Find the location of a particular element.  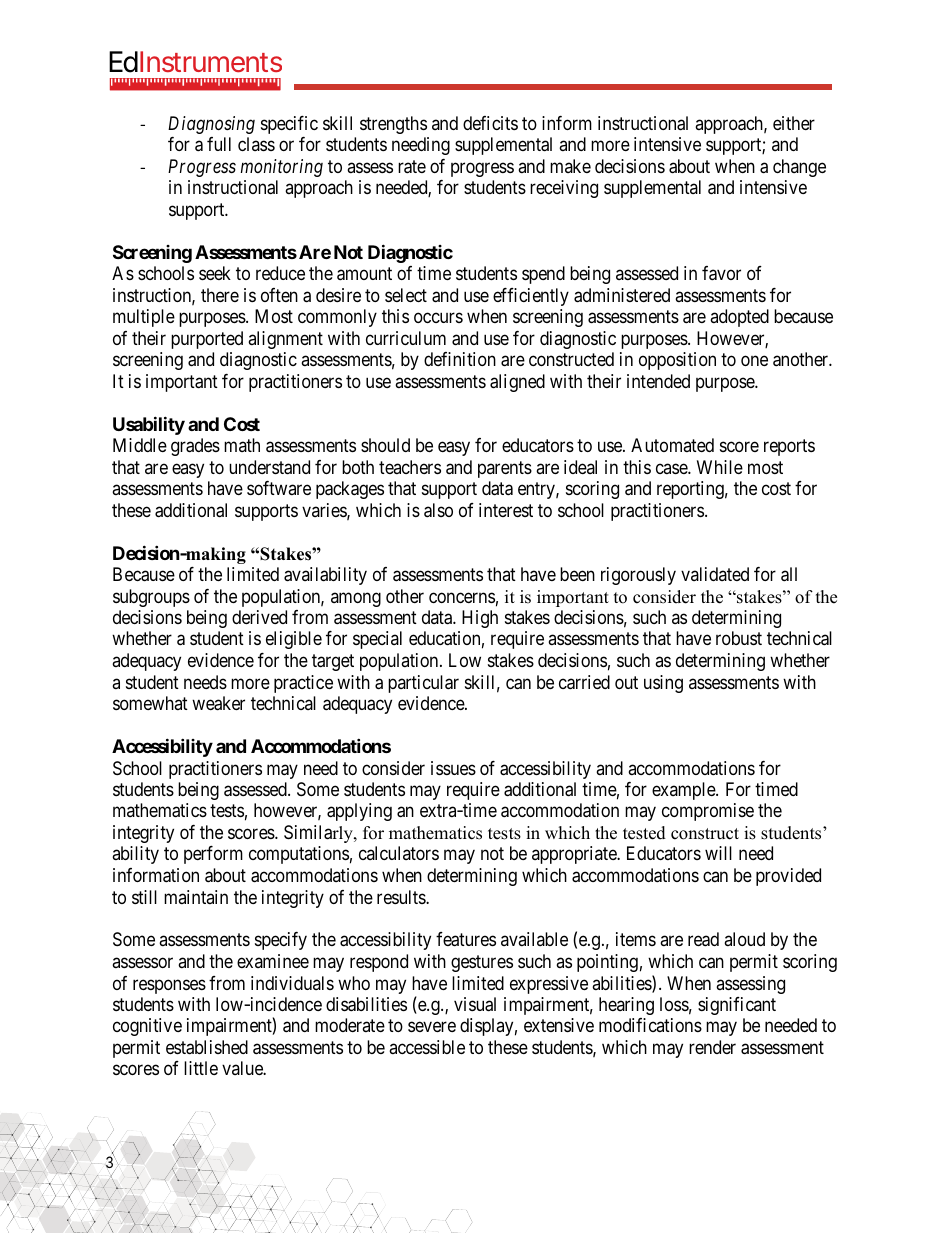

weaker is located at coordinates (218, 703).
